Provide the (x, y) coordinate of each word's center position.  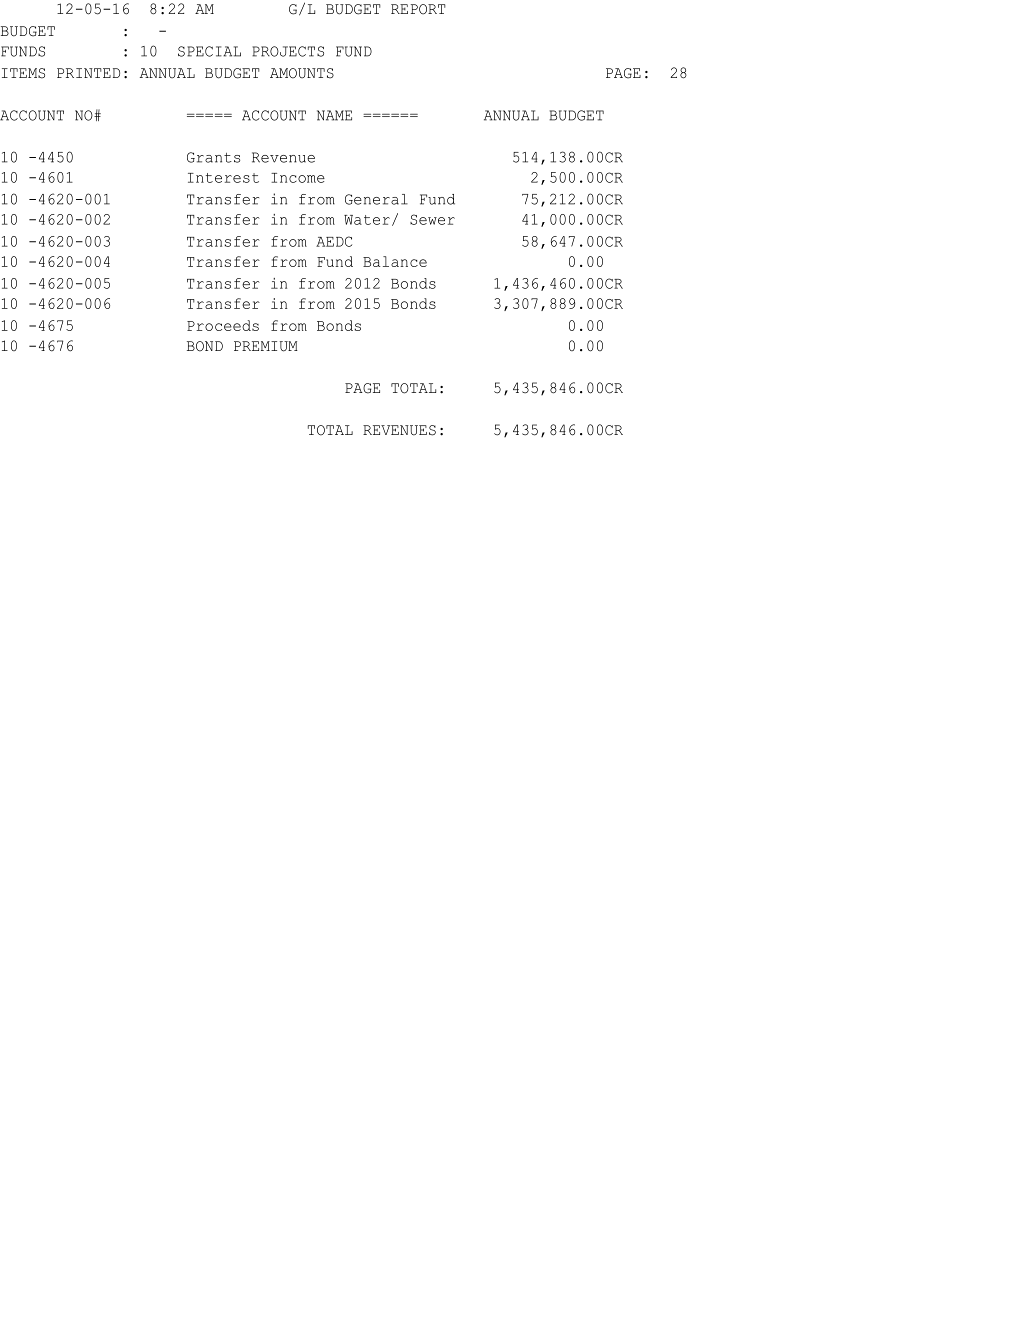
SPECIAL (209, 51)
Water (367, 220)
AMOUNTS (302, 73)
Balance (395, 261)
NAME (334, 115)
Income (298, 178)
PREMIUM (266, 346)
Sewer (432, 219)
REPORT (418, 9)
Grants (213, 157)
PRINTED (88, 73)
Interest (223, 178)
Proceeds (223, 325)
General (376, 199)
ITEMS (23, 73)
